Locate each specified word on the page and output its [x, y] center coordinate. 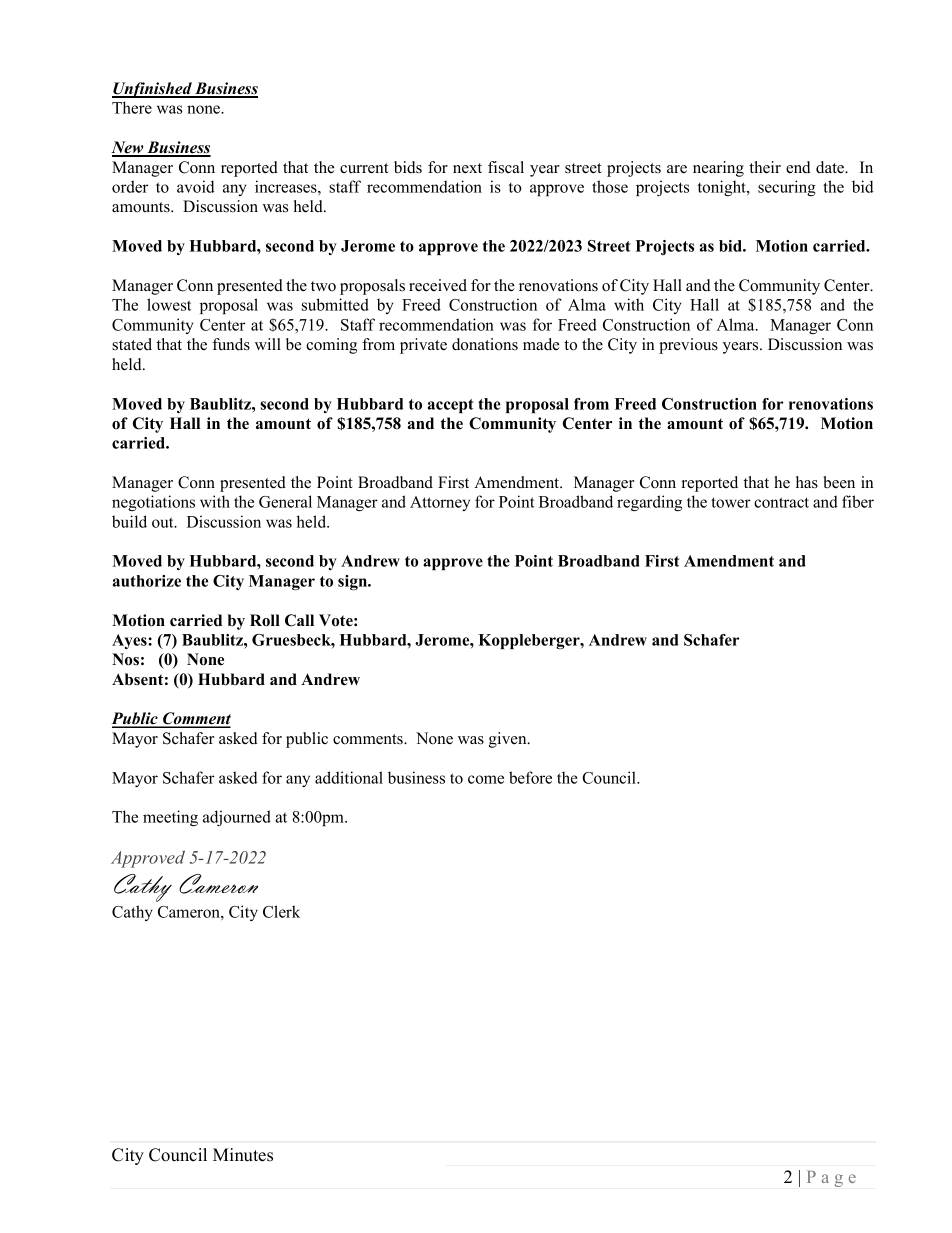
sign [354, 583]
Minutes [243, 1155]
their [765, 167]
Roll [265, 620]
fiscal [506, 167]
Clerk [281, 911]
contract [781, 502]
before [530, 777]
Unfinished [153, 90]
